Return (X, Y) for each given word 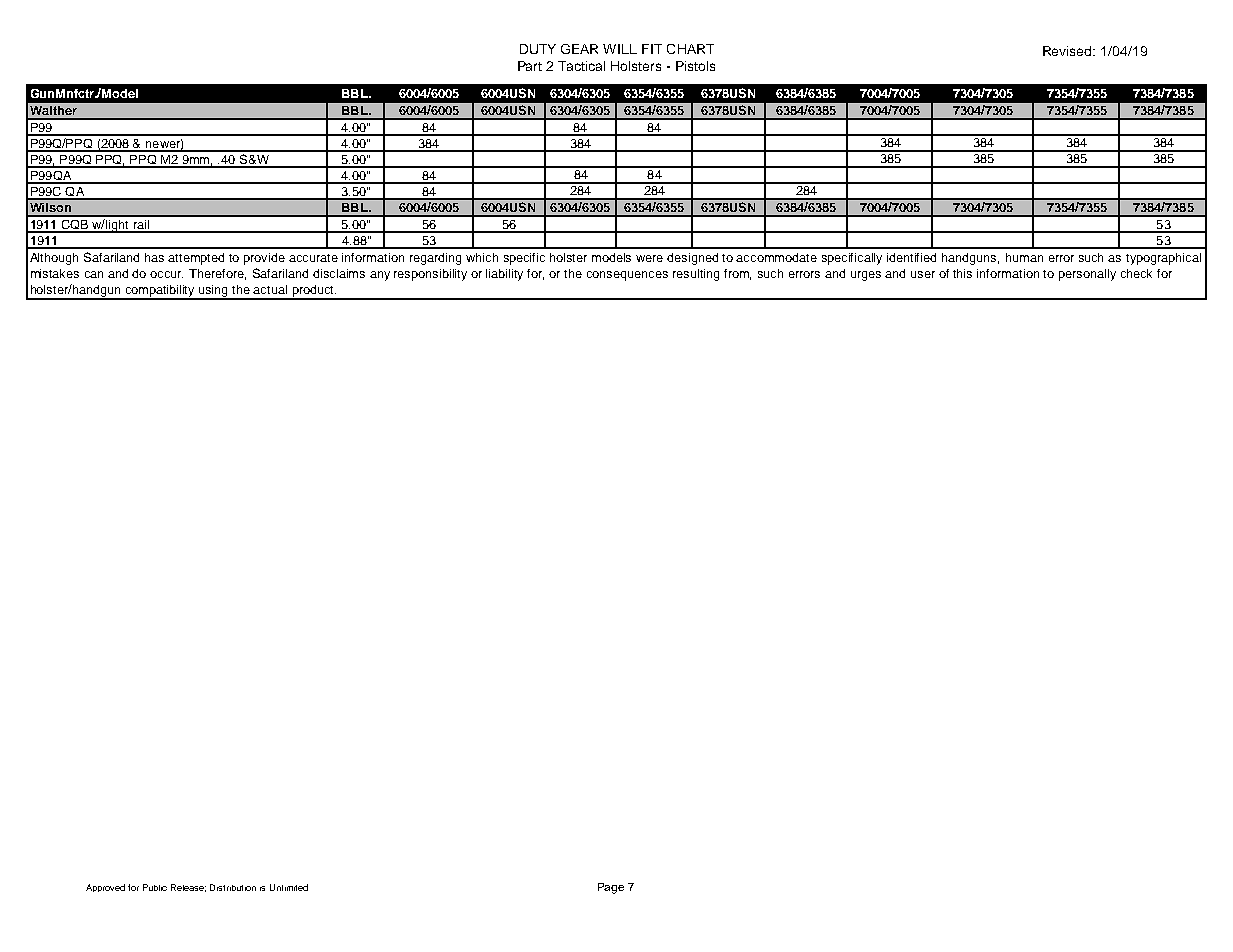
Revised (1068, 51)
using (214, 292)
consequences (627, 276)
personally (1087, 275)
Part (530, 66)
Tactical (581, 66)
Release (188, 888)
